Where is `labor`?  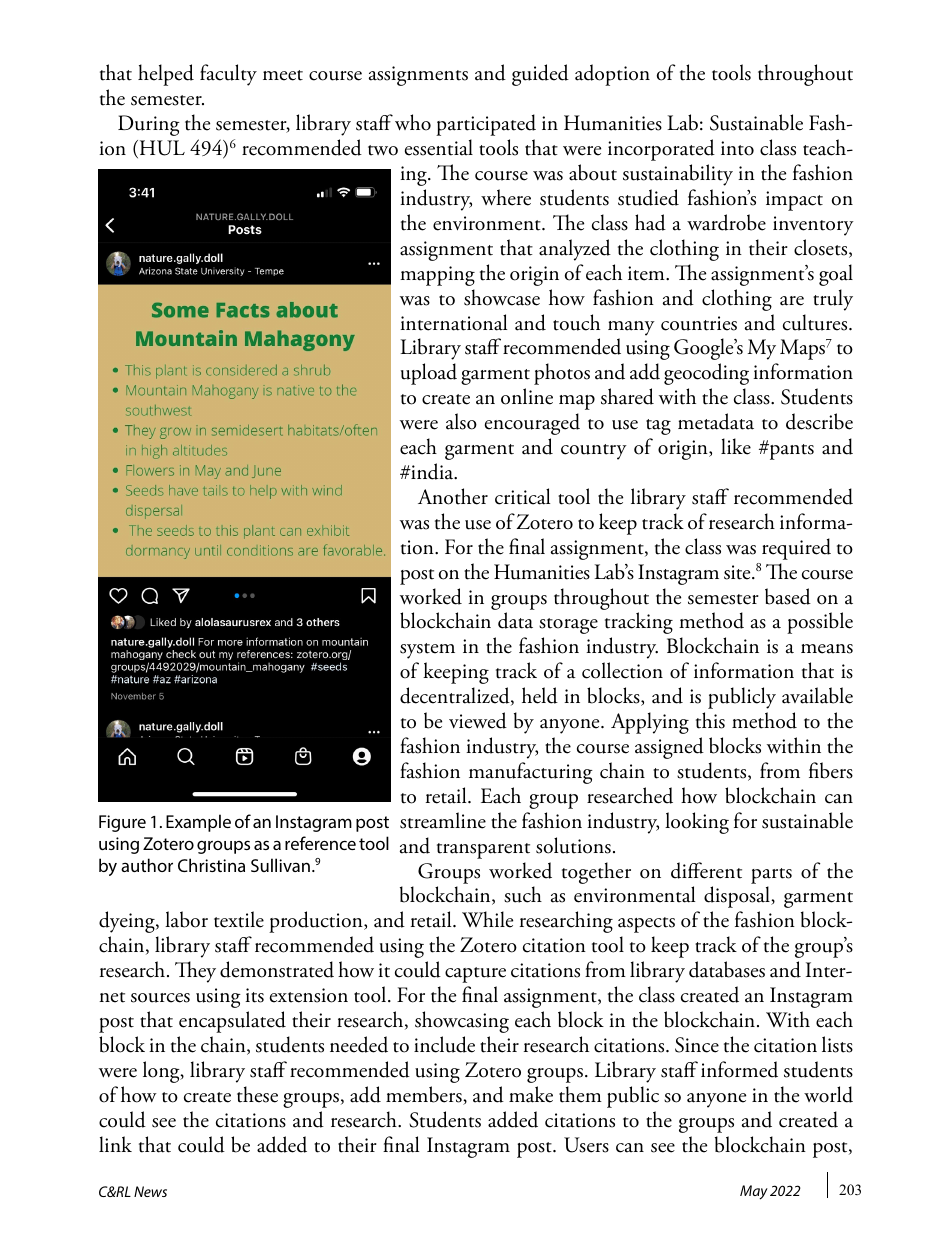 labor is located at coordinates (186, 919).
